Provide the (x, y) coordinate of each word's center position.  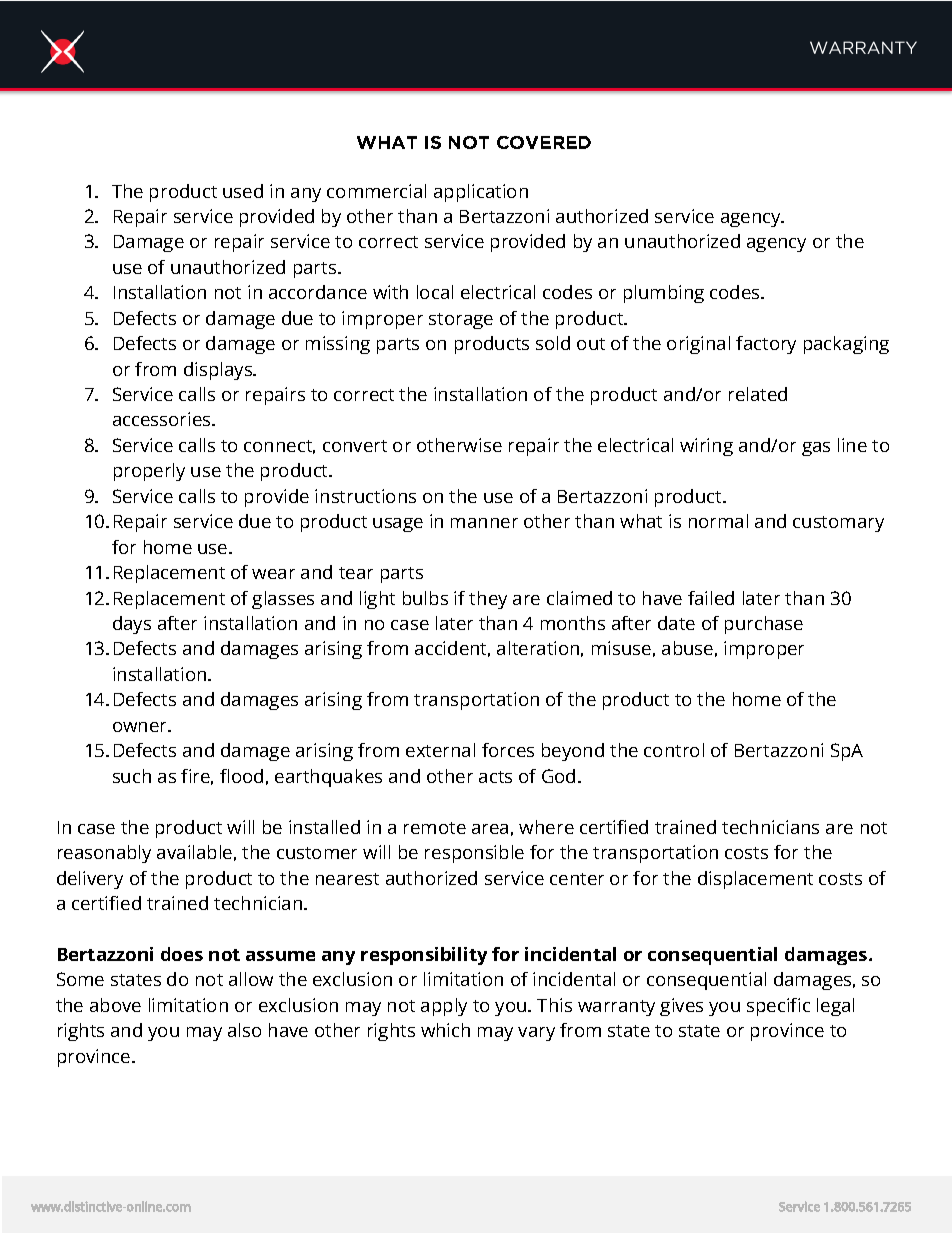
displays (219, 371)
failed (711, 598)
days (132, 625)
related (758, 394)
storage (461, 321)
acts (495, 777)
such (132, 776)
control (674, 750)
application (481, 193)
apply (444, 1007)
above (115, 1005)
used (243, 191)
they (488, 600)
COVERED (544, 142)
